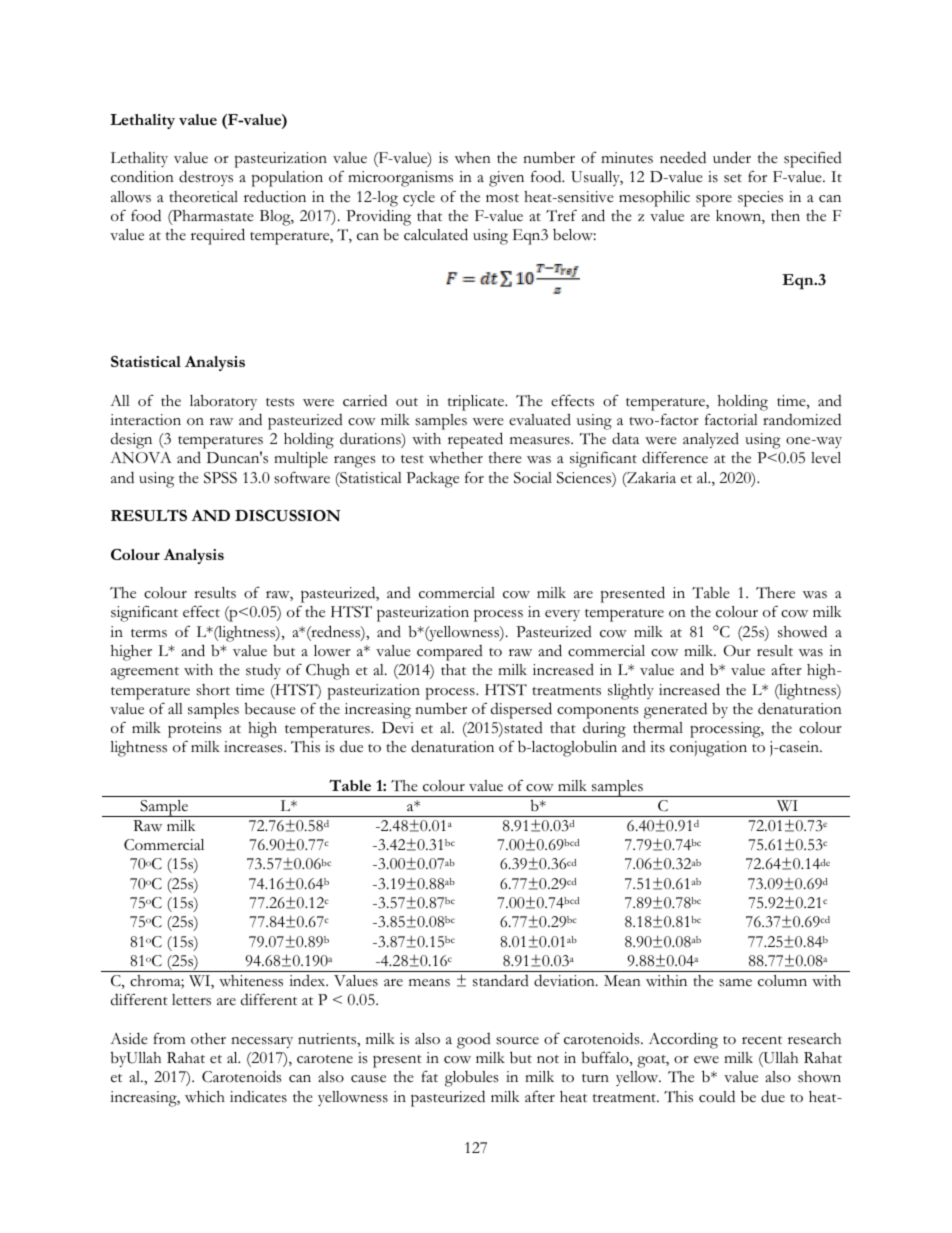 The height and width of the screenshot is (1233, 952). What do you see at coordinates (206, 178) in the screenshot?
I see `destroys` at bounding box center [206, 178].
